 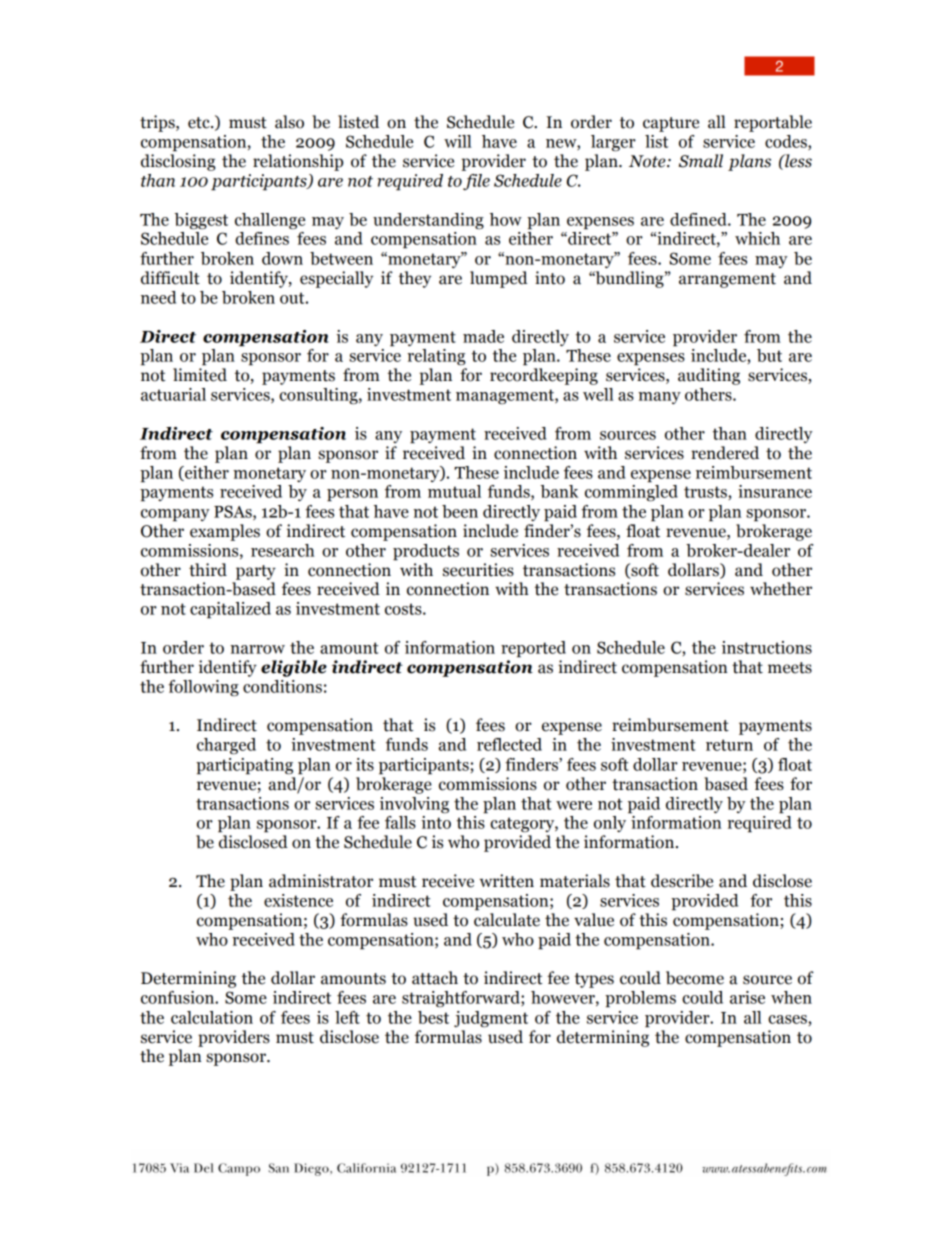 I want to click on Small, so click(x=701, y=161).
